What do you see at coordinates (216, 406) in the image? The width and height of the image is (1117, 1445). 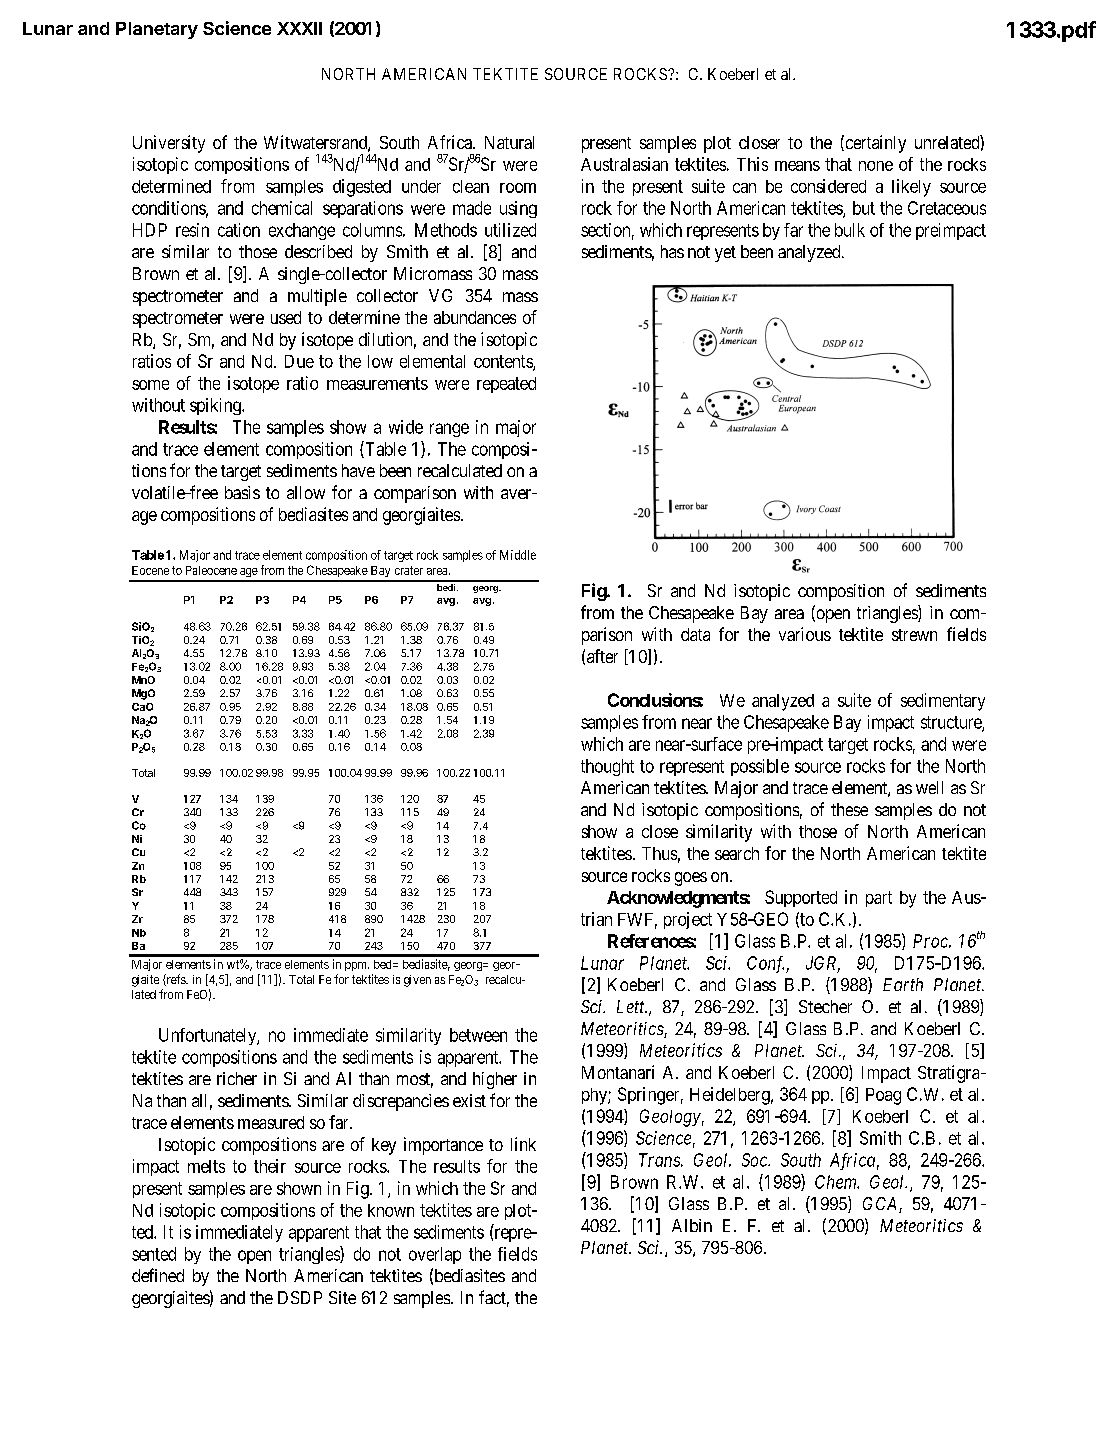 I see `spiking` at bounding box center [216, 406].
